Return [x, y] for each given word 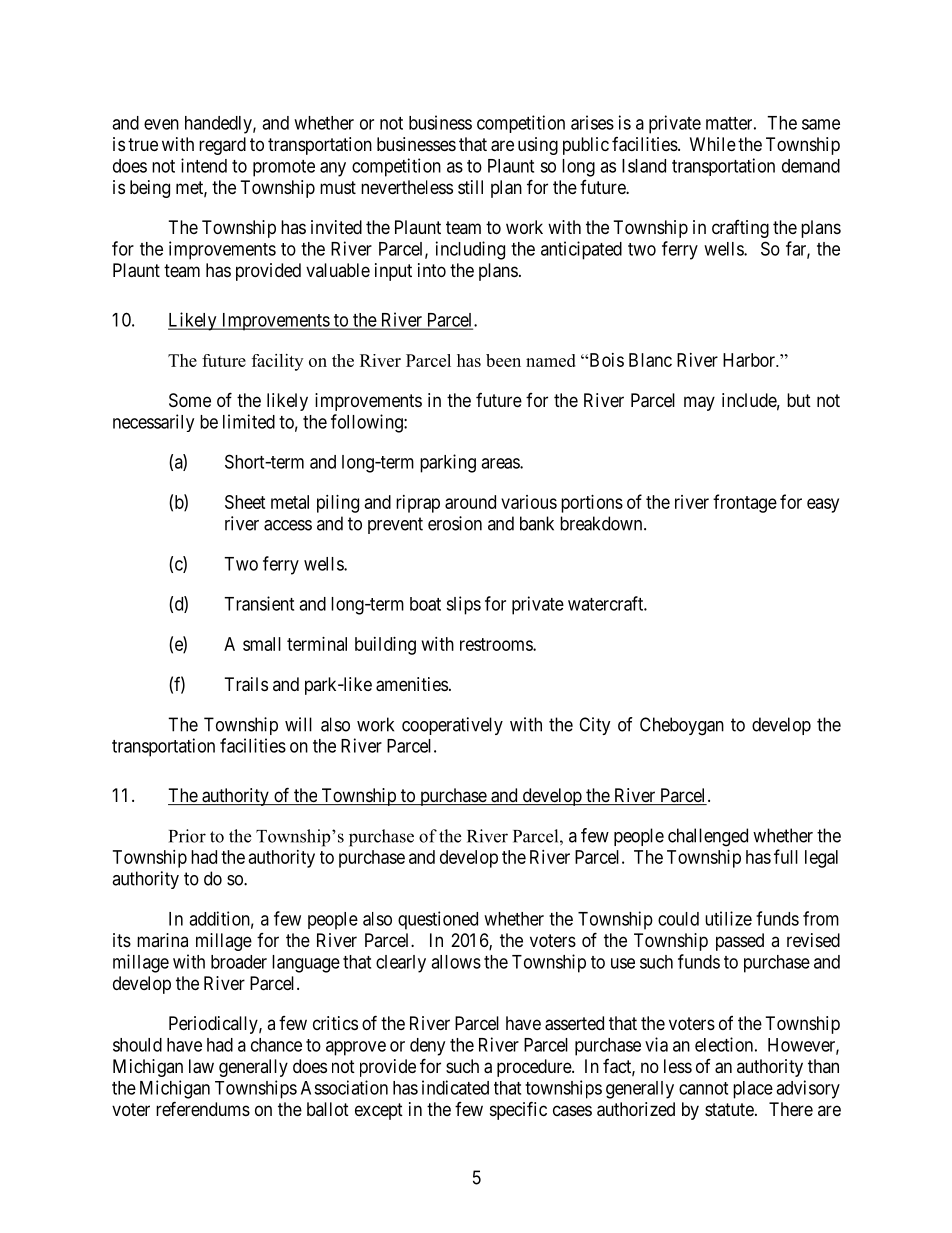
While [713, 144]
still [470, 187]
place [753, 1090]
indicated [455, 1087]
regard [222, 146]
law [201, 1066]
